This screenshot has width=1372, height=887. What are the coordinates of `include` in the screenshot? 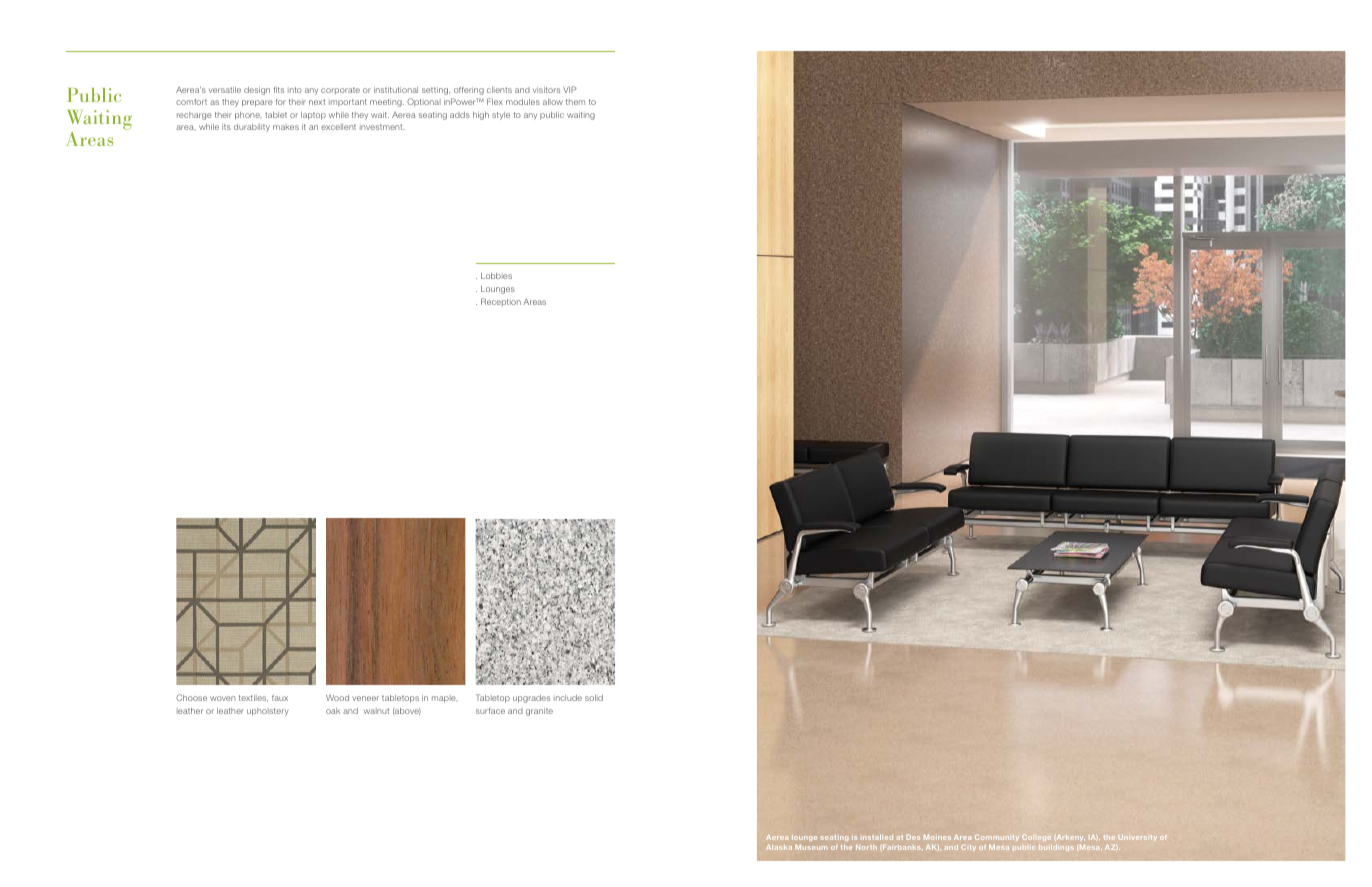 It's located at (568, 698).
